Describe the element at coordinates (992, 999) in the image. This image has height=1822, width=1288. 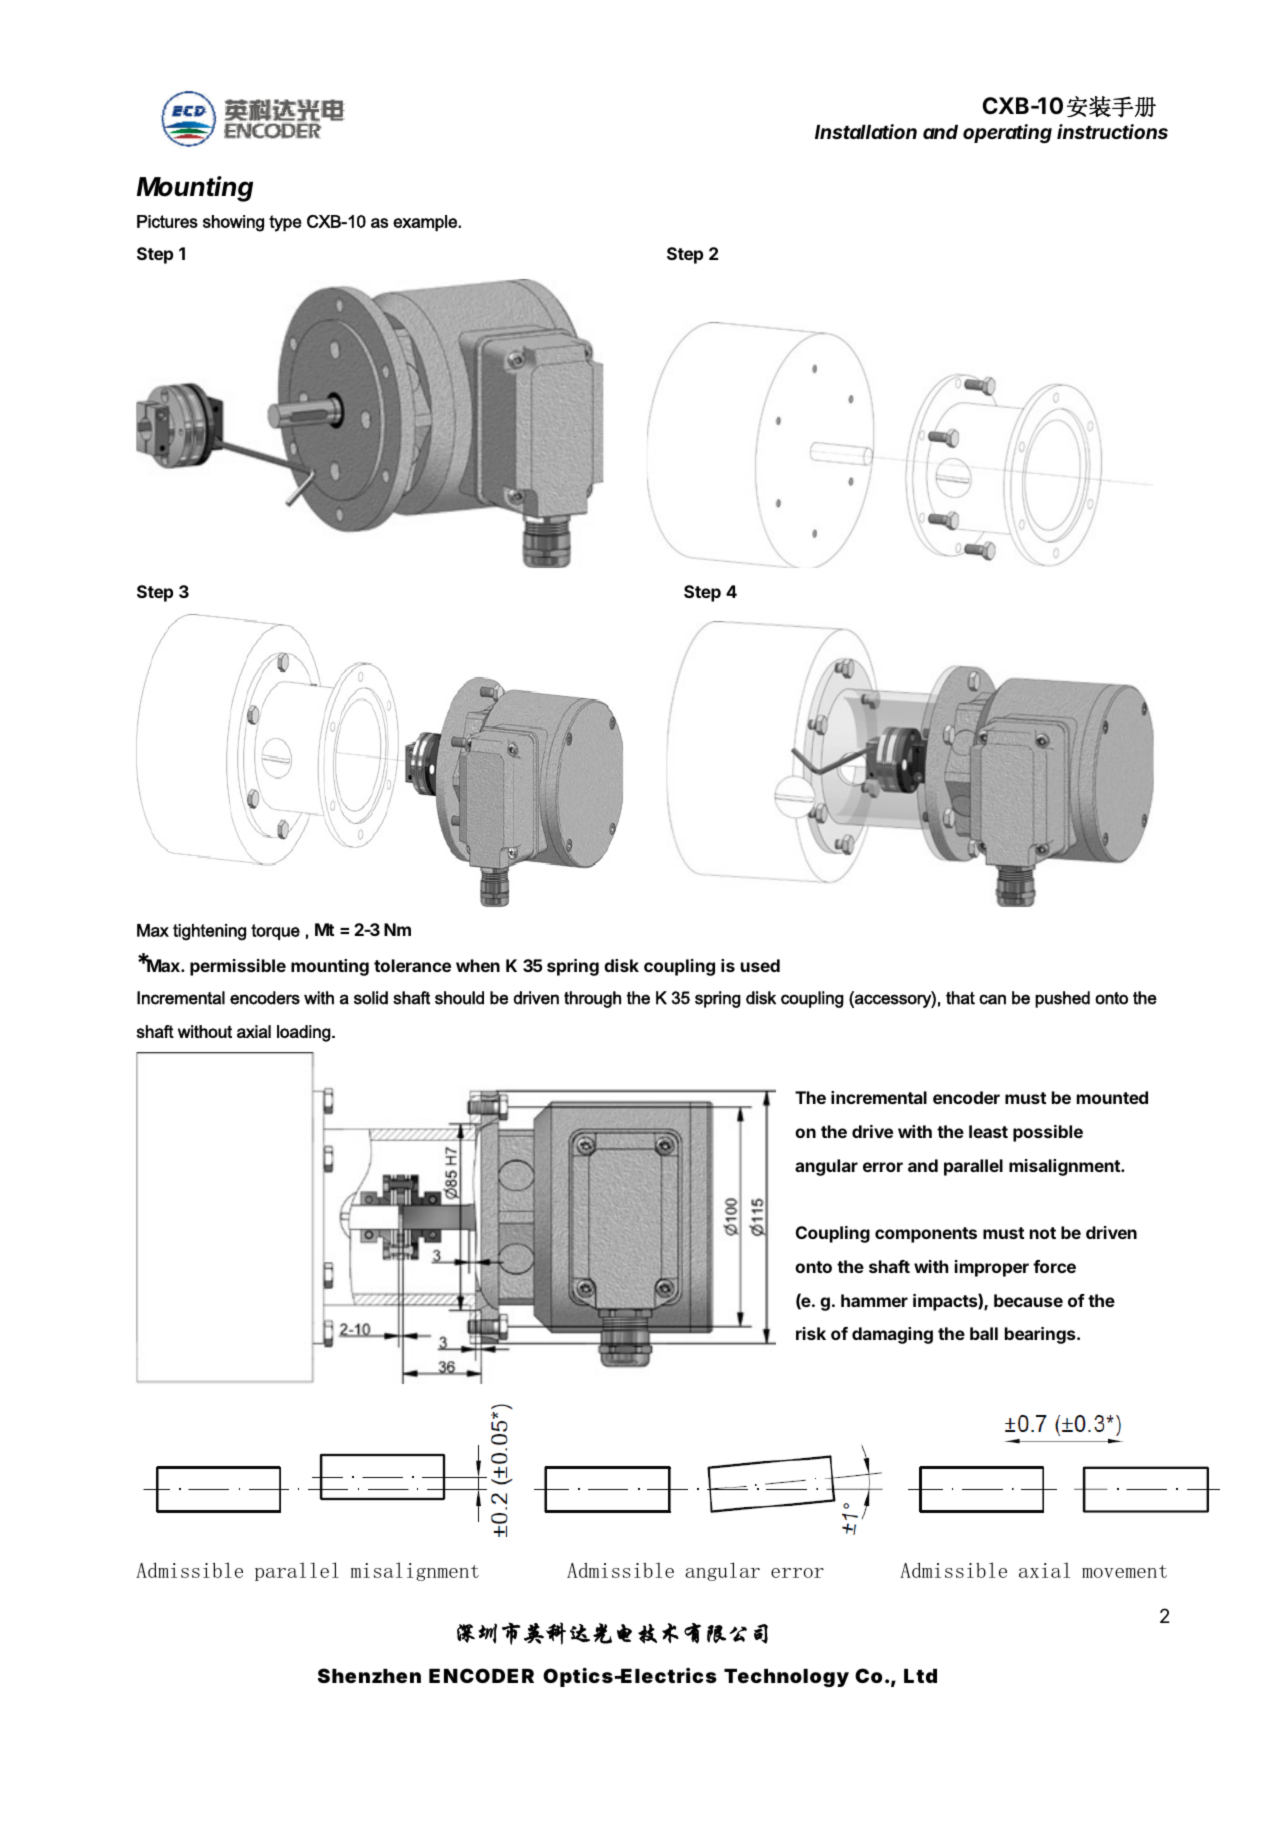
I see `can` at that location.
